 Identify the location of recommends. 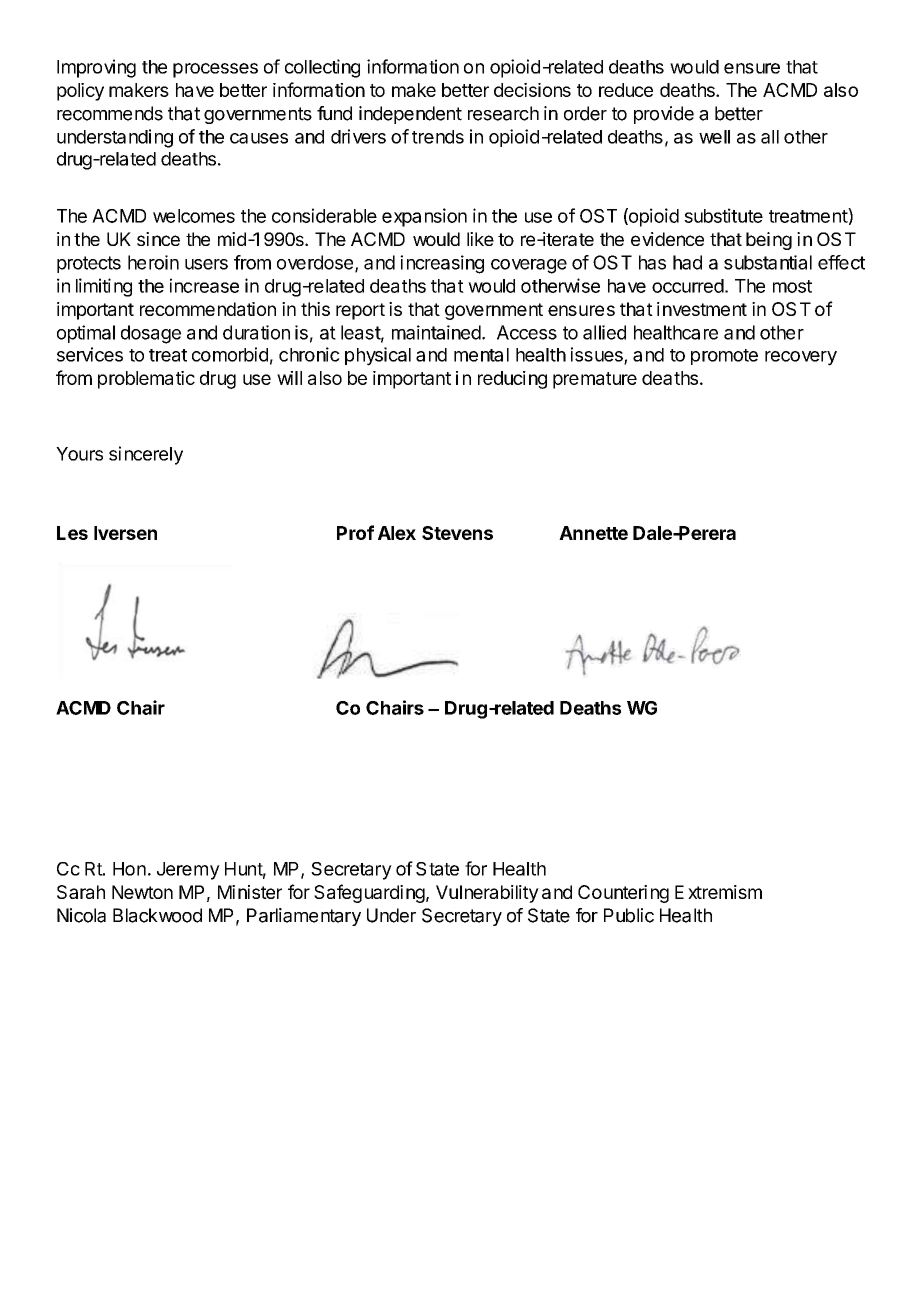
(110, 113).
